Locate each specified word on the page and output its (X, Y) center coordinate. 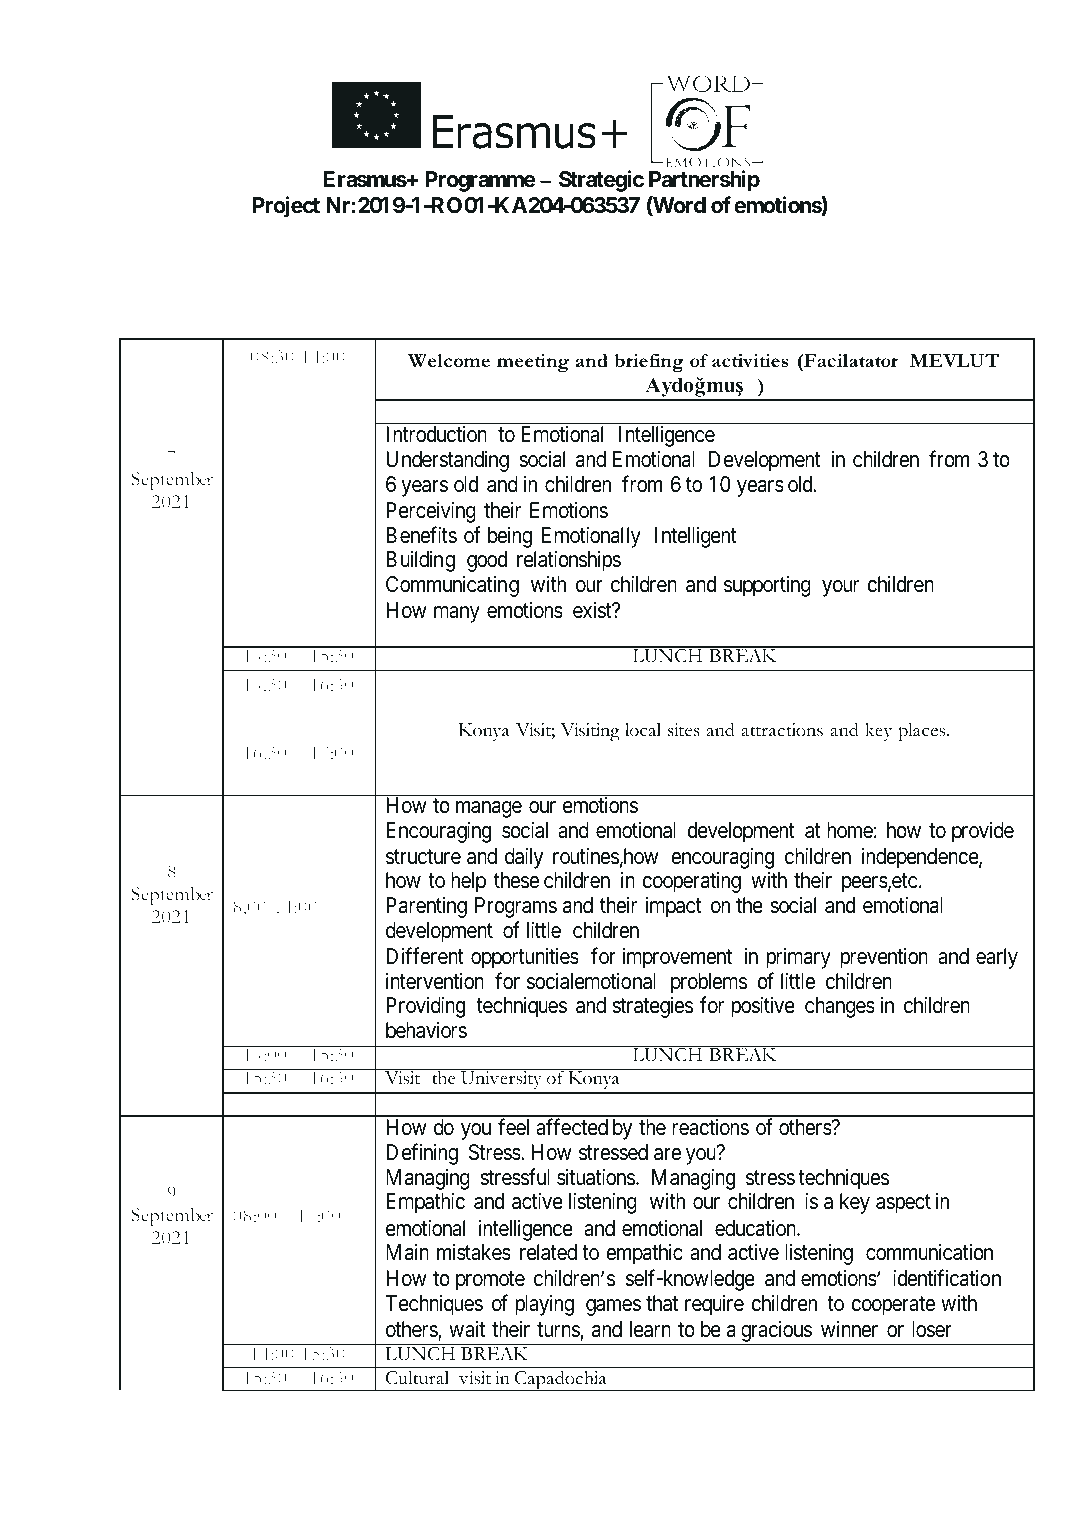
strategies (653, 1007)
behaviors (426, 1030)
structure (423, 857)
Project (286, 207)
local (643, 730)
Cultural (417, 1378)
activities (750, 360)
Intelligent (696, 537)
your (840, 588)
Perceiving (431, 512)
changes (840, 1007)
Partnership (704, 181)
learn (650, 1329)
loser (932, 1329)
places (923, 732)
